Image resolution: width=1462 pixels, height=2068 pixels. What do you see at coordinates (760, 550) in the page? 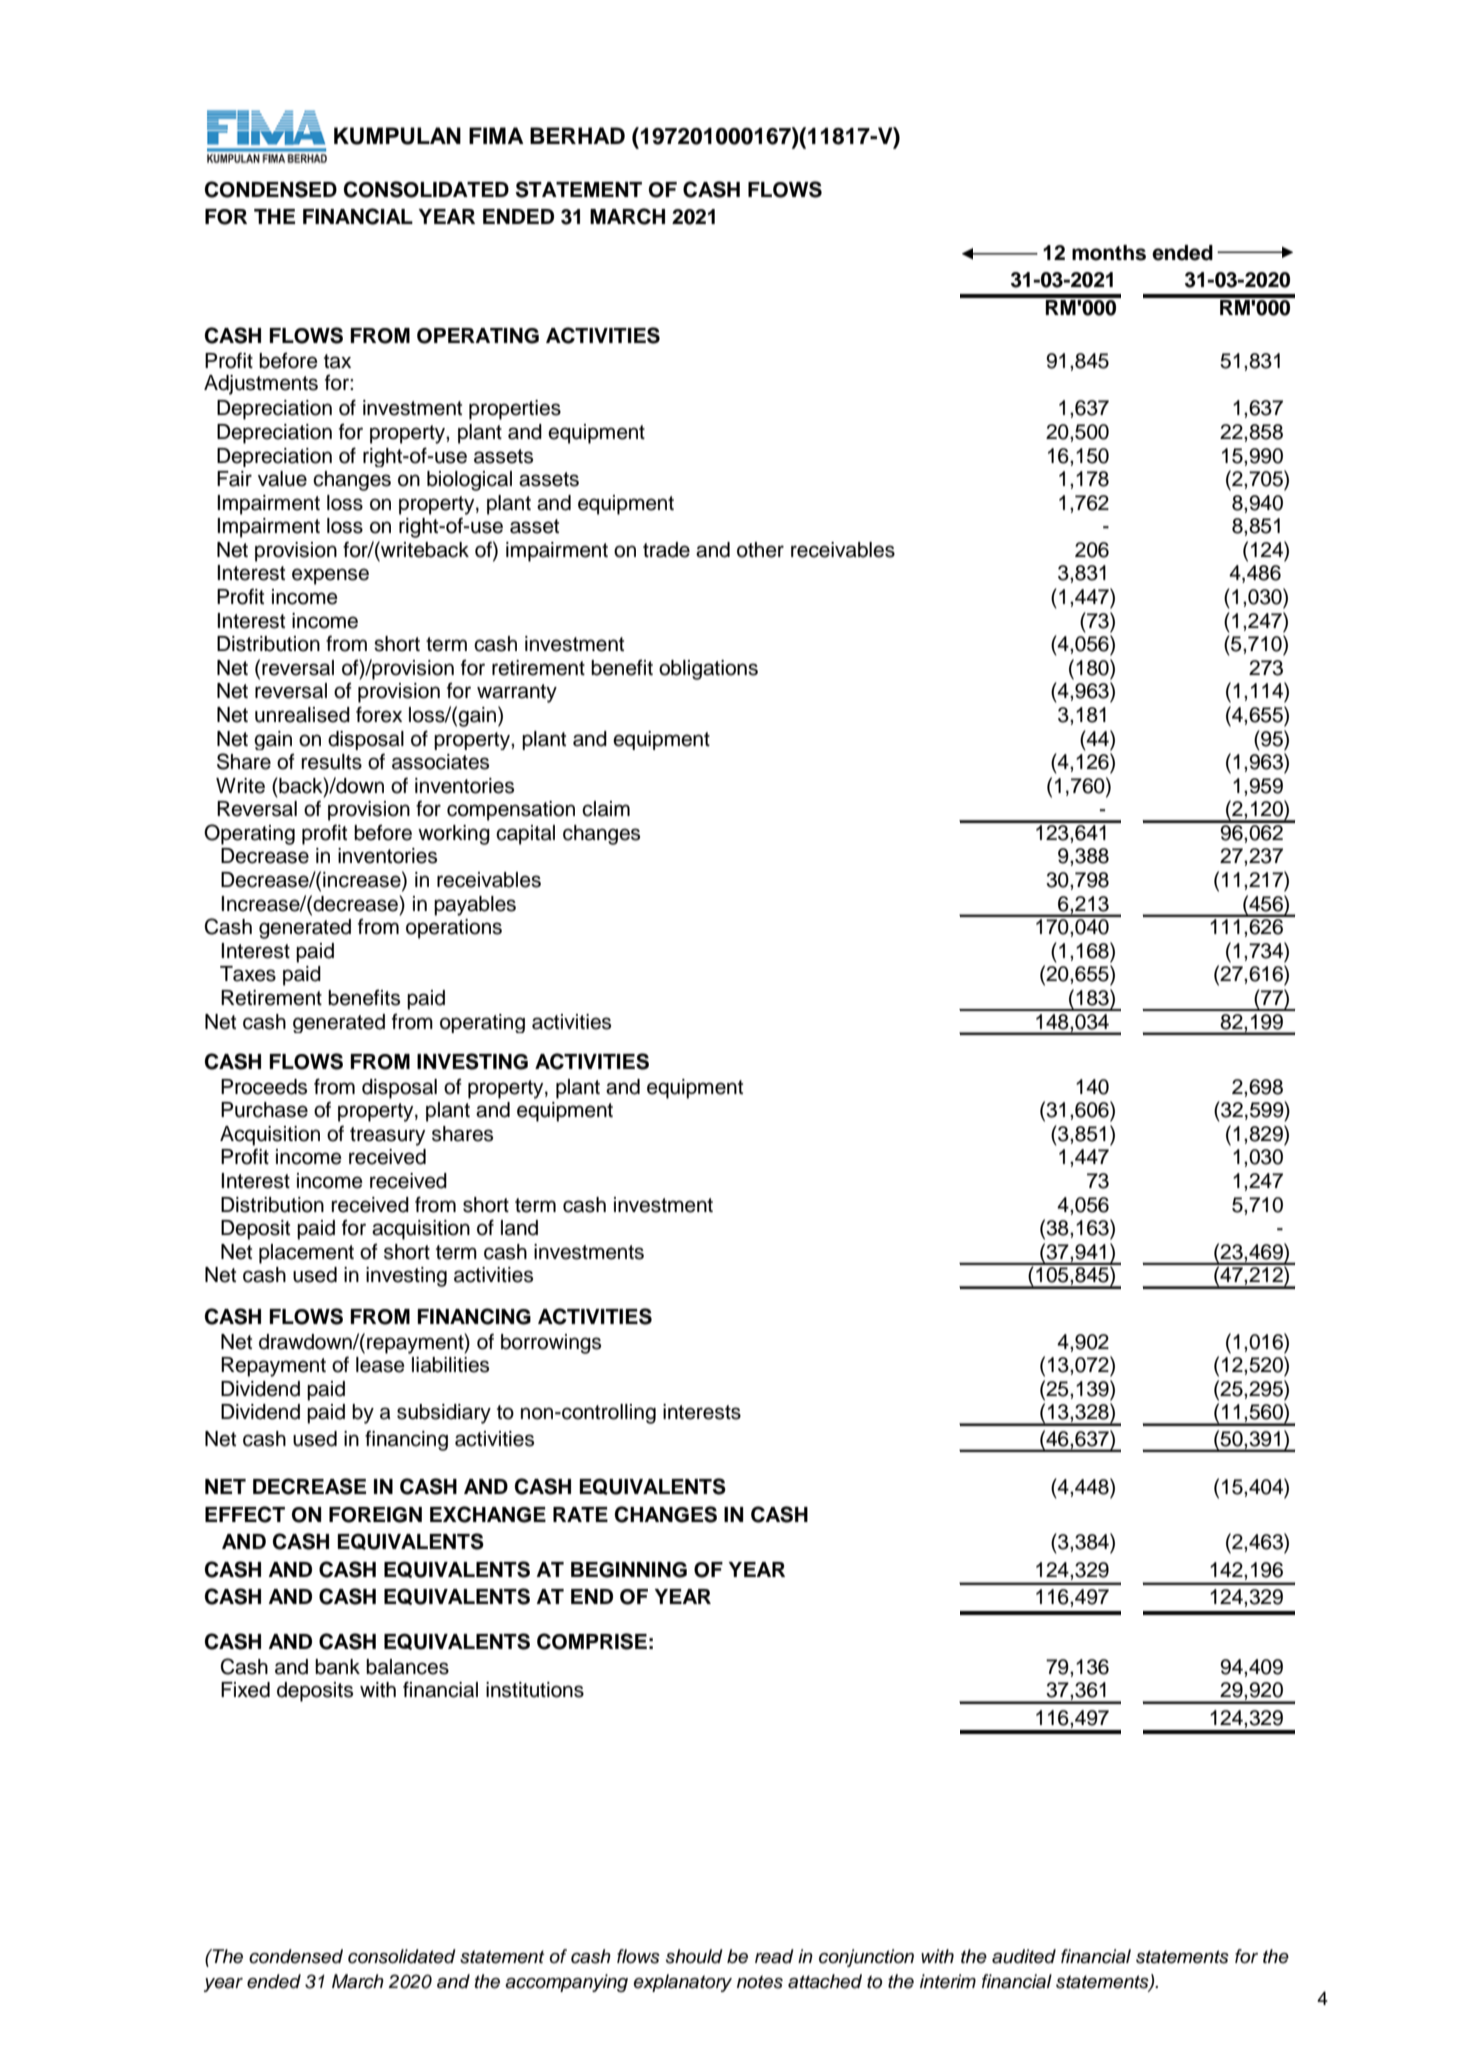
I see `other` at bounding box center [760, 550].
